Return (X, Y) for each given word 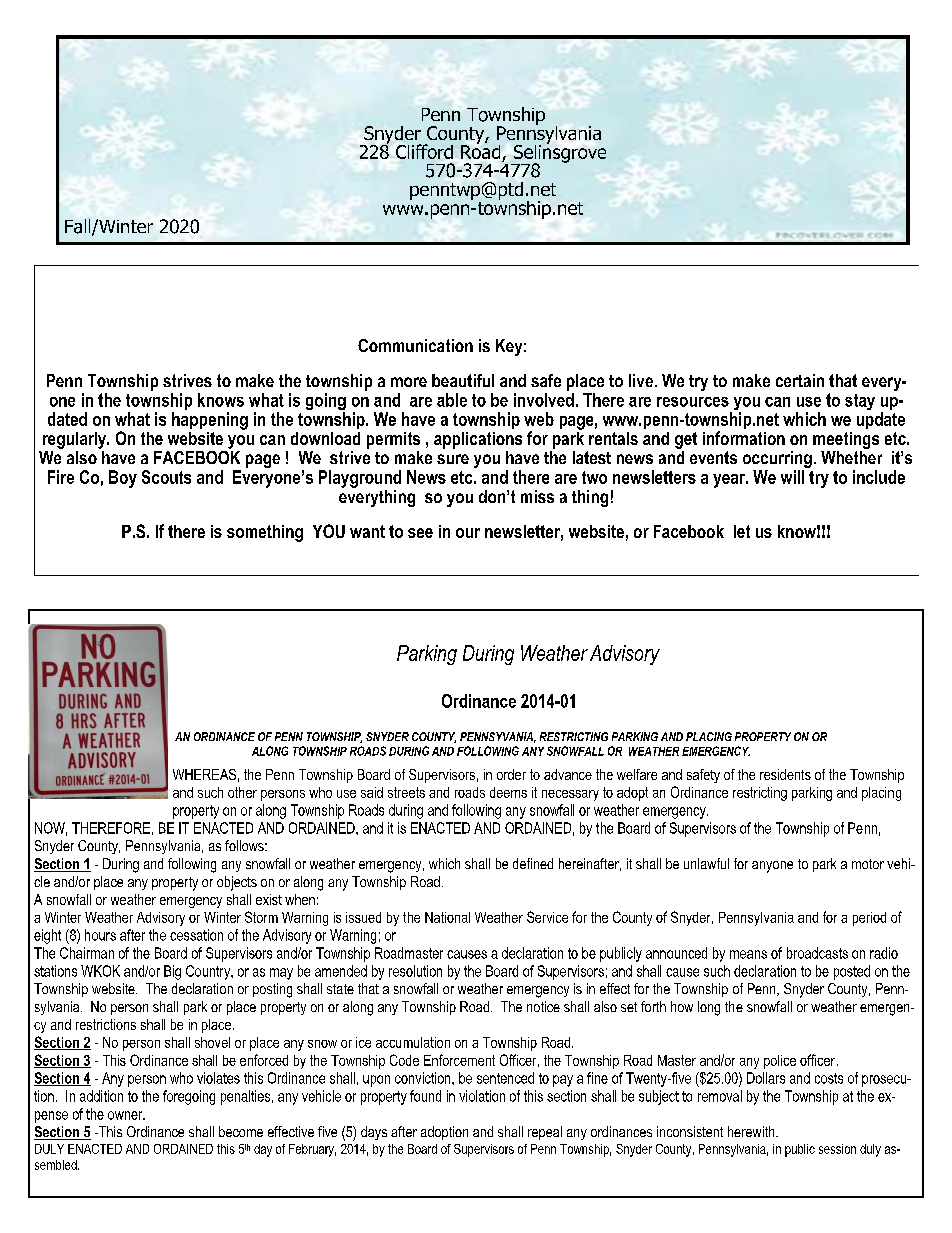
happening (210, 421)
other (242, 792)
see (420, 533)
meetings (846, 440)
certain (800, 380)
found (425, 1096)
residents (785, 774)
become (241, 1131)
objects (237, 883)
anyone (772, 867)
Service (547, 917)
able (452, 400)
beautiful (463, 380)
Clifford (424, 151)
